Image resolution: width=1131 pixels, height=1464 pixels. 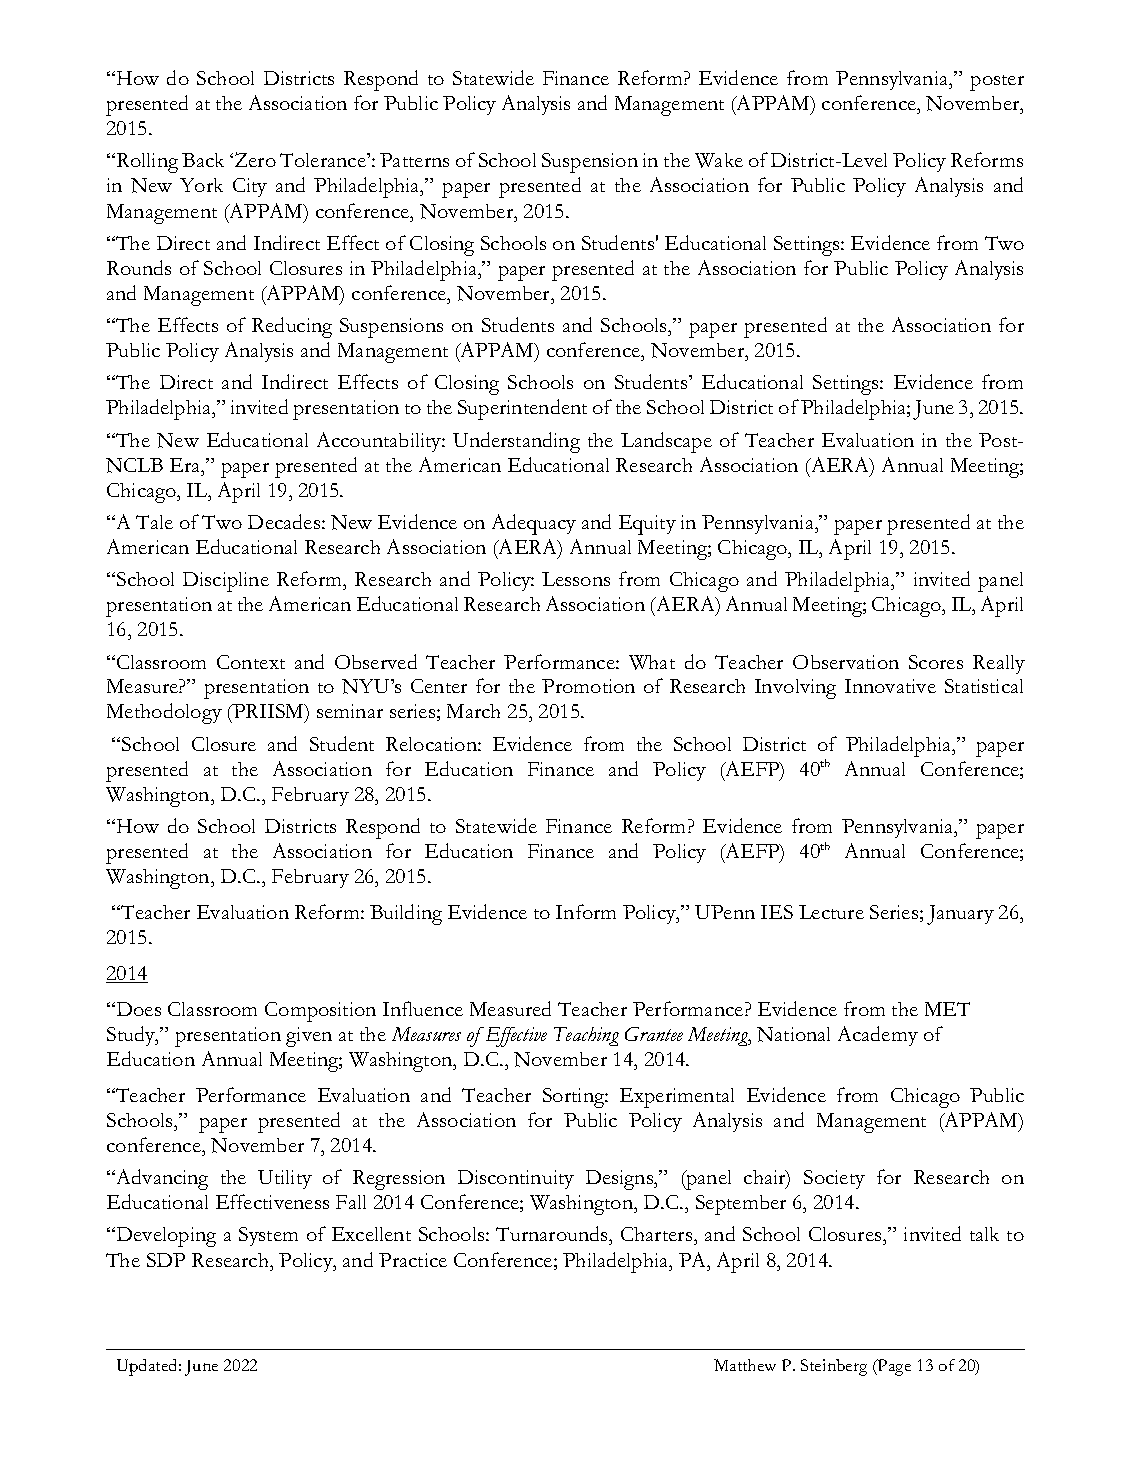 What do you see at coordinates (414, 160) in the document?
I see `Patterns` at bounding box center [414, 160].
